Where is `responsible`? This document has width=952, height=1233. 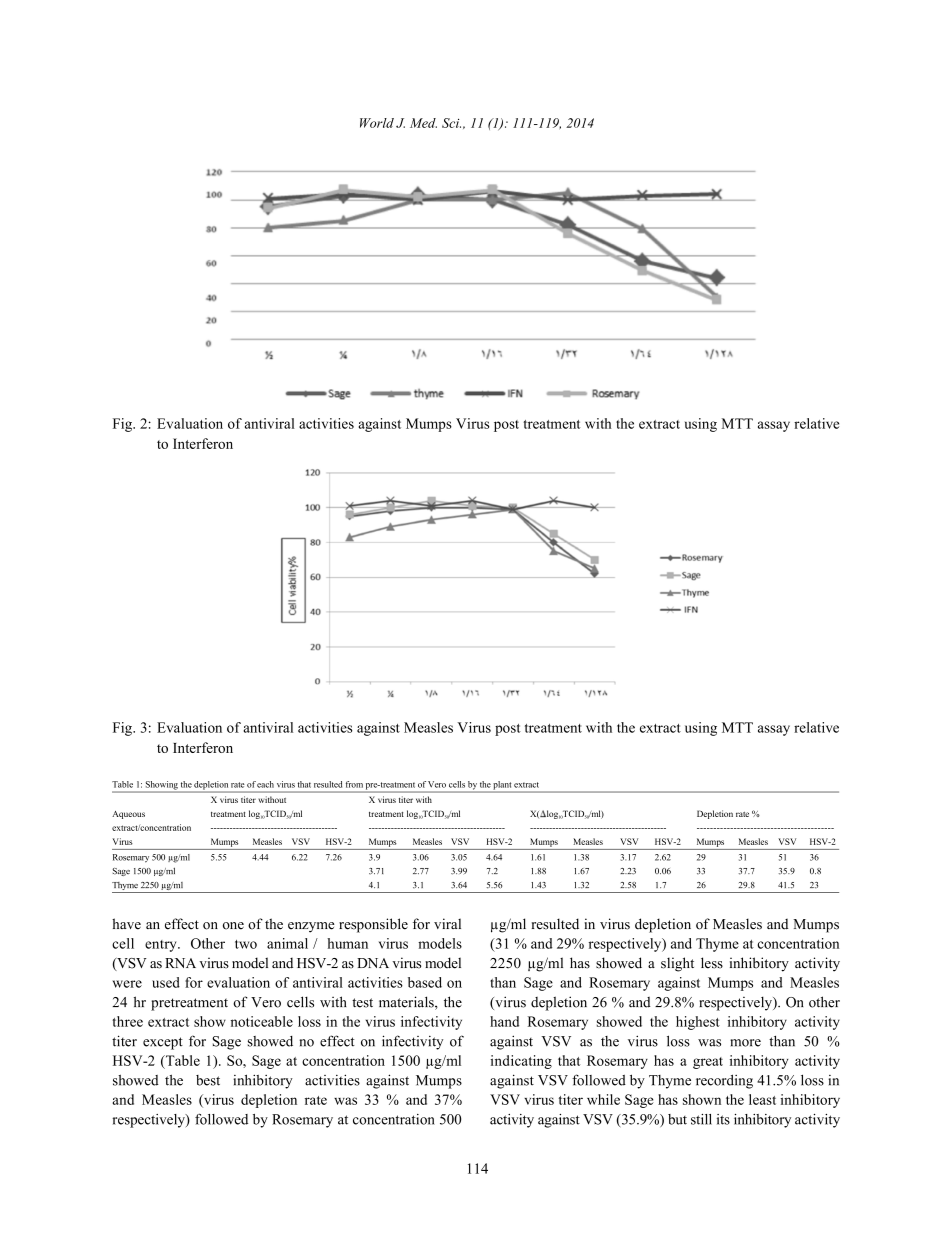
responsible is located at coordinates (373, 925).
